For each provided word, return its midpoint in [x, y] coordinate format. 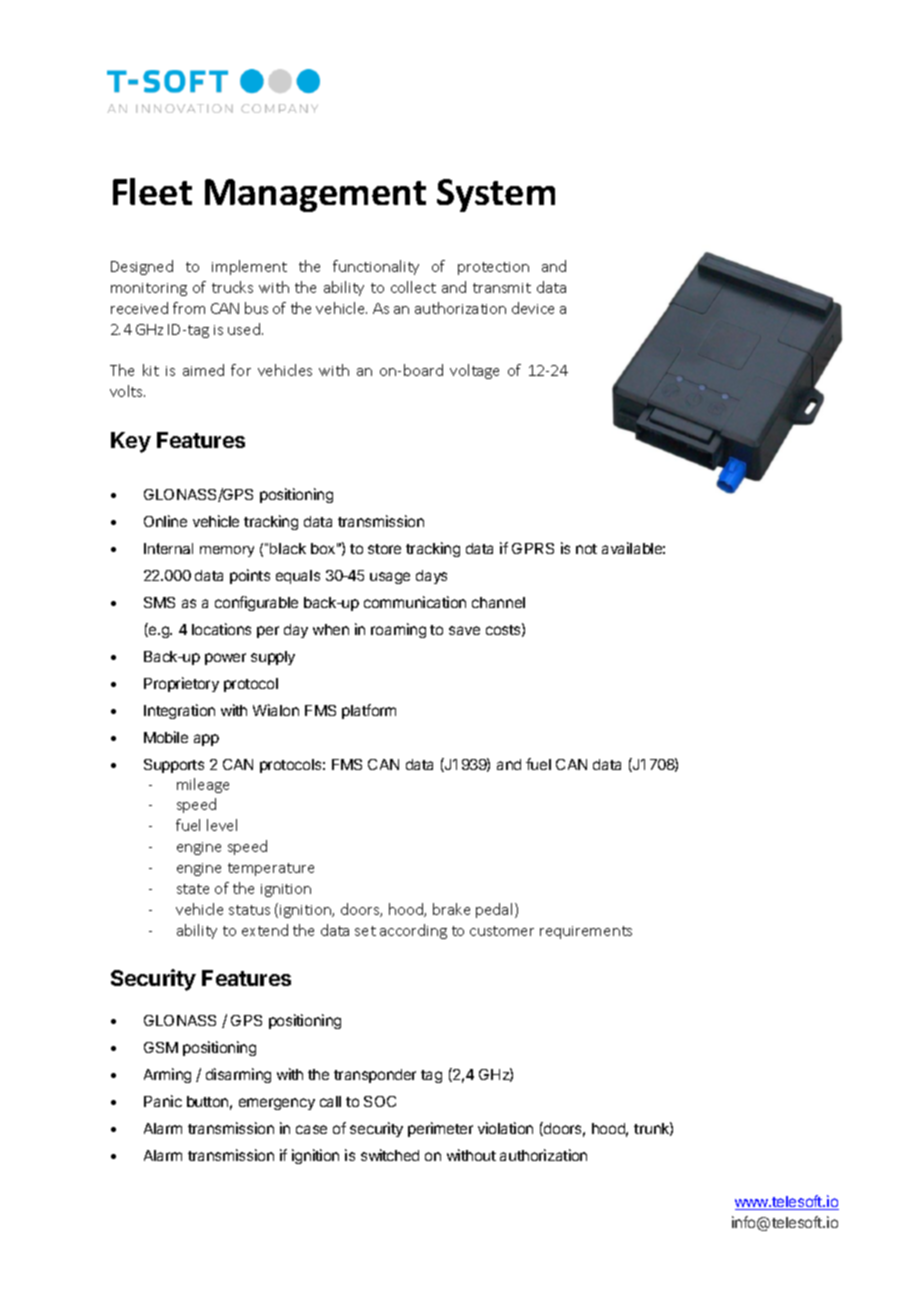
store [384, 549]
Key [131, 442]
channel [498, 602]
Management [315, 195]
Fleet [152, 191]
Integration [179, 711]
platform [369, 711]
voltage [474, 371]
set [365, 931]
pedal [494, 910]
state [193, 889]
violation [505, 1128]
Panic [163, 1101]
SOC [380, 1101]
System [496, 195]
